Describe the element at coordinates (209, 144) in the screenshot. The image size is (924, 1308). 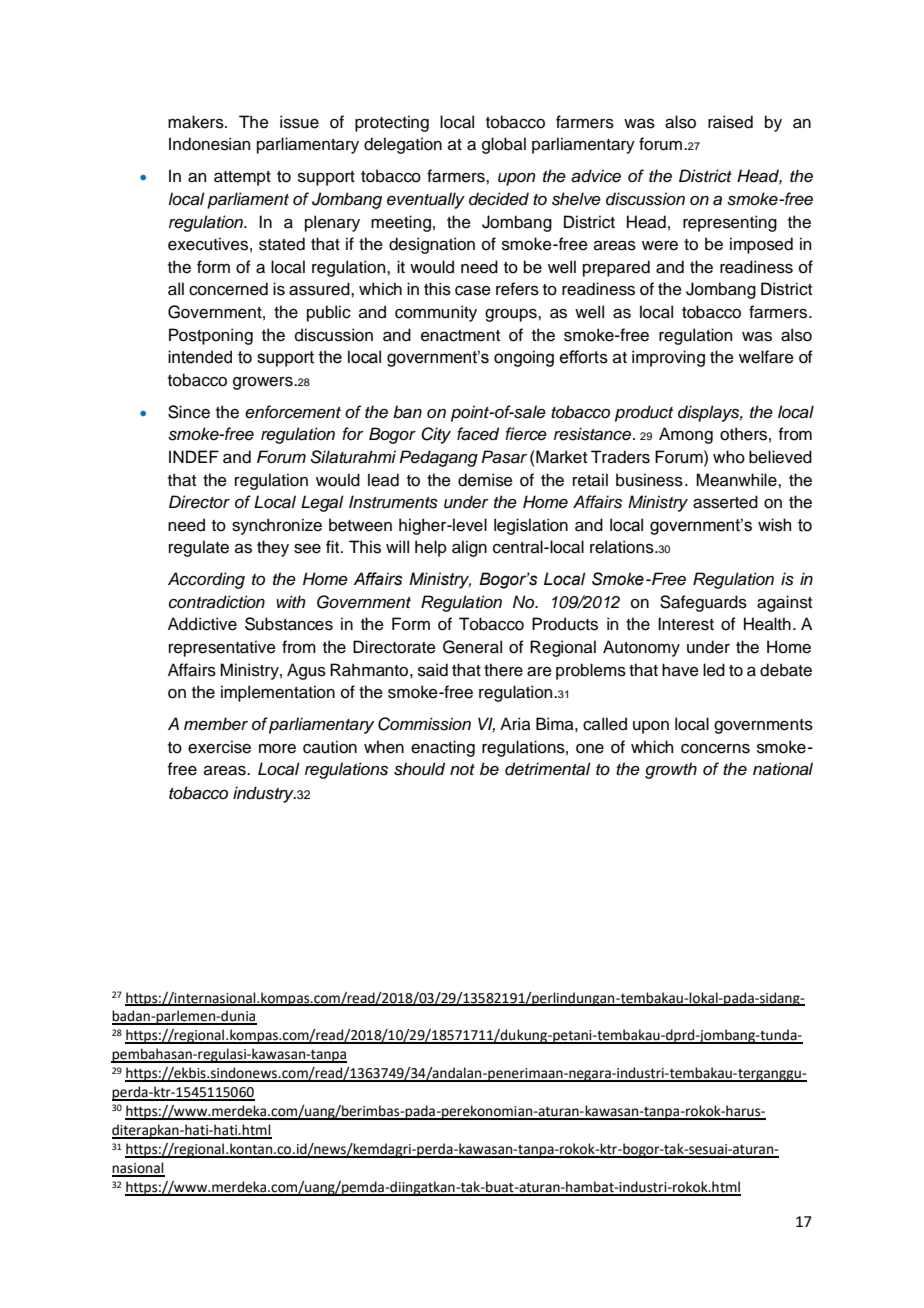
I see `Indonesian` at that location.
